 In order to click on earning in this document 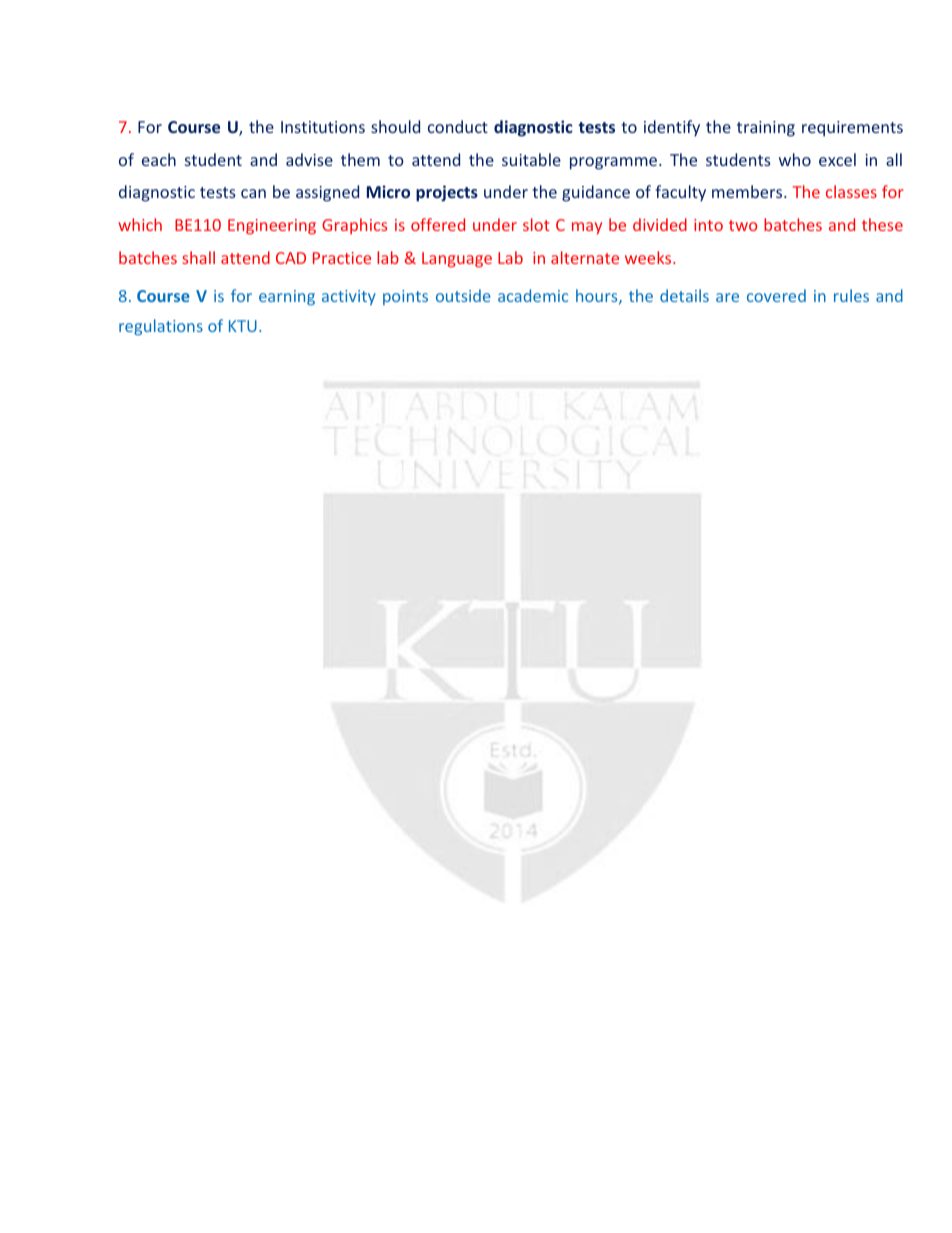, I will do `click(287, 297)`.
